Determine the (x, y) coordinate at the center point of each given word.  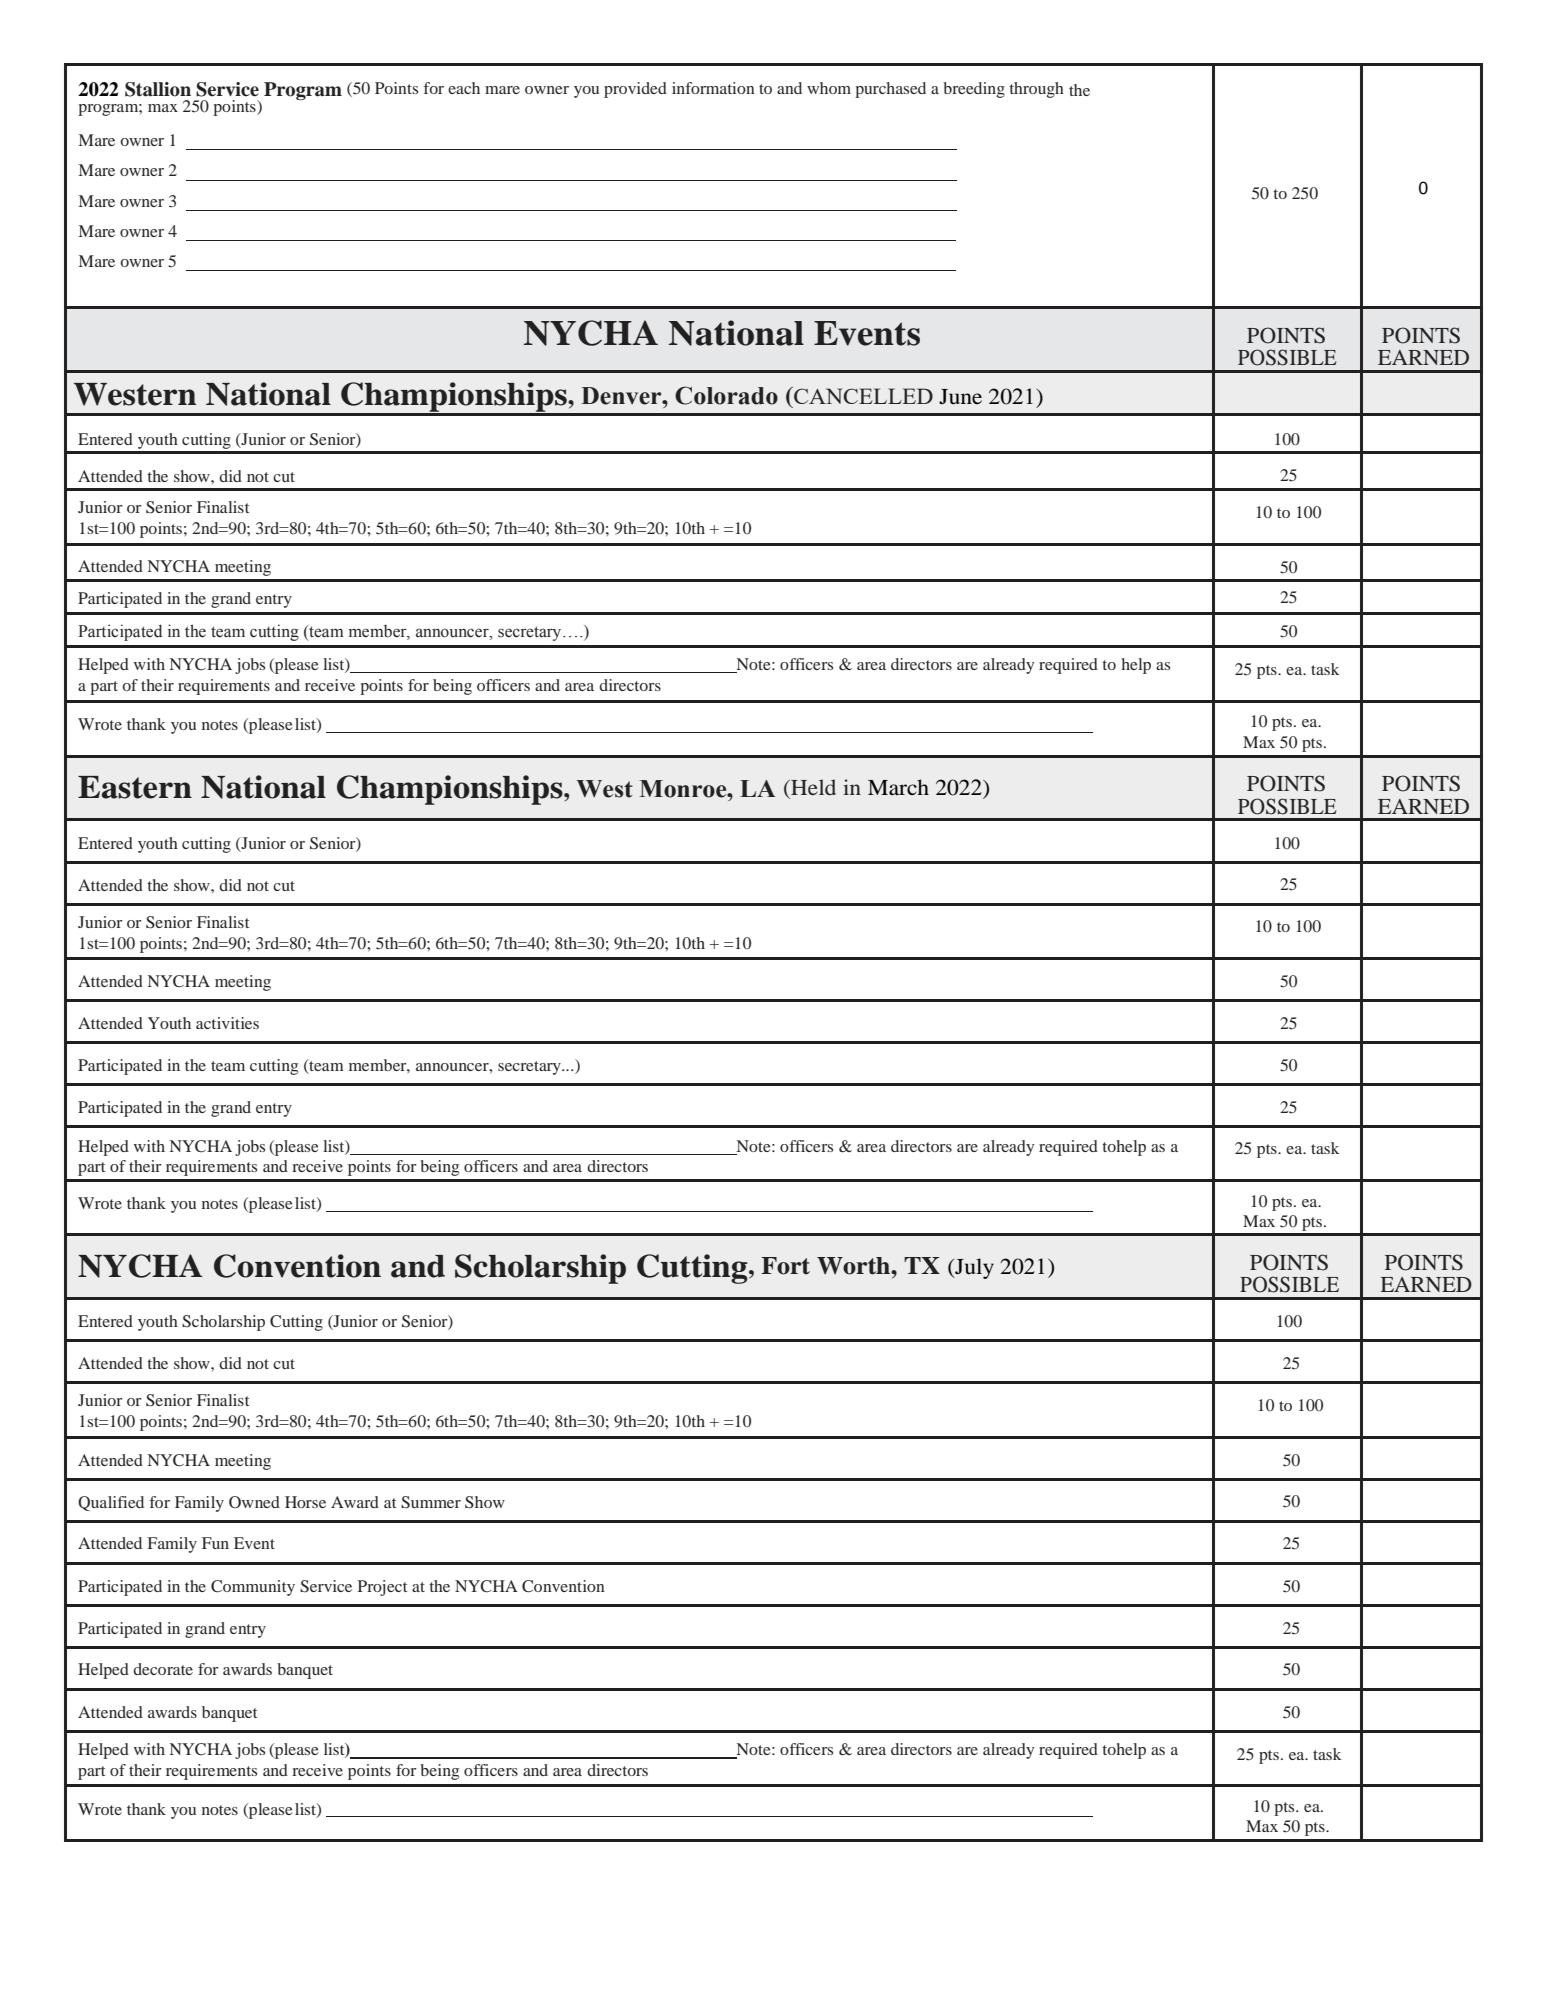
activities (227, 1023)
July (973, 1268)
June (960, 397)
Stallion (158, 89)
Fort (785, 1266)
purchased (890, 90)
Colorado (726, 395)
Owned (254, 1502)
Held (812, 787)
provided (635, 90)
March (898, 787)
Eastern (135, 787)
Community (253, 1588)
